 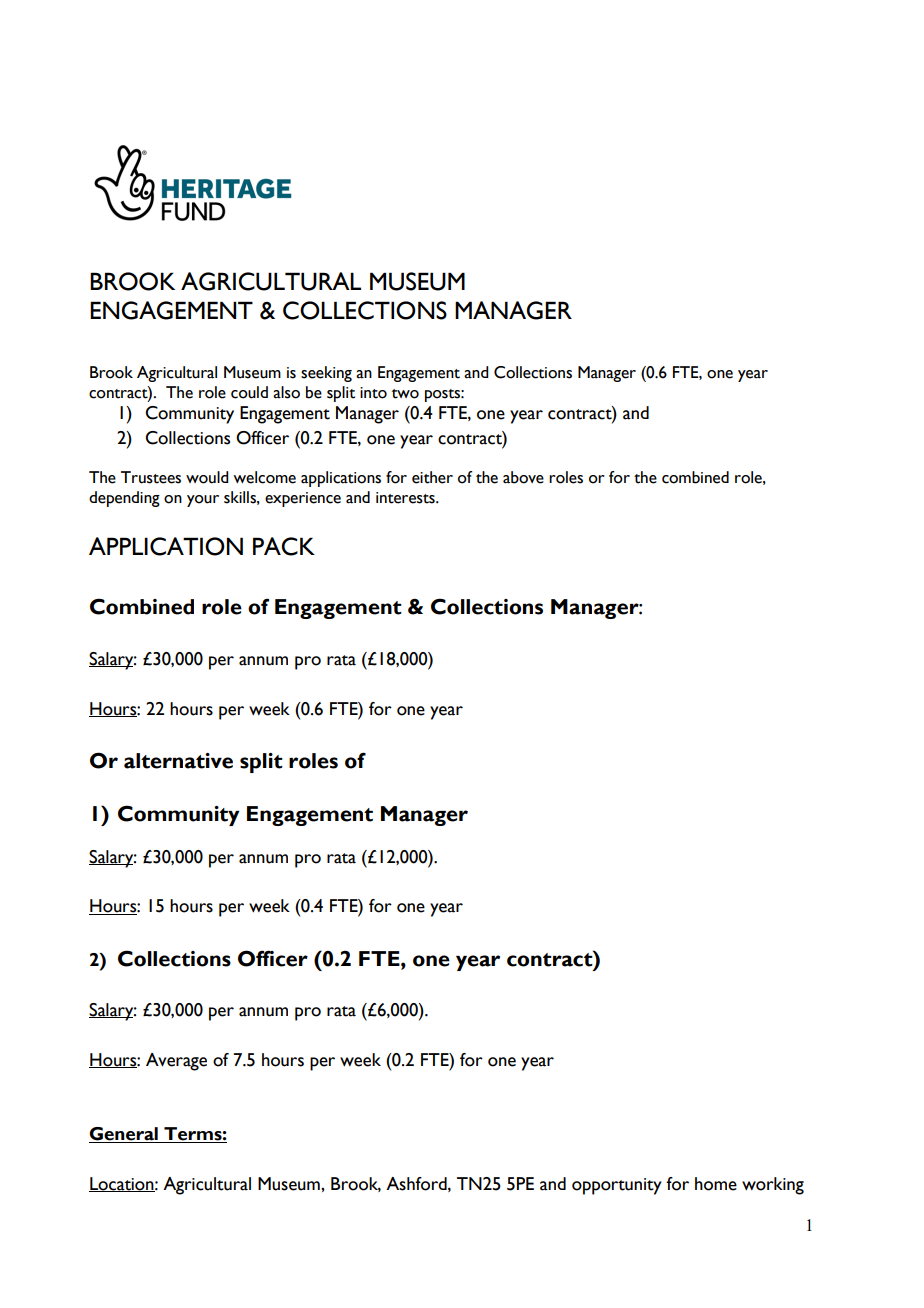 What do you see at coordinates (432, 477) in the screenshot?
I see `either` at bounding box center [432, 477].
